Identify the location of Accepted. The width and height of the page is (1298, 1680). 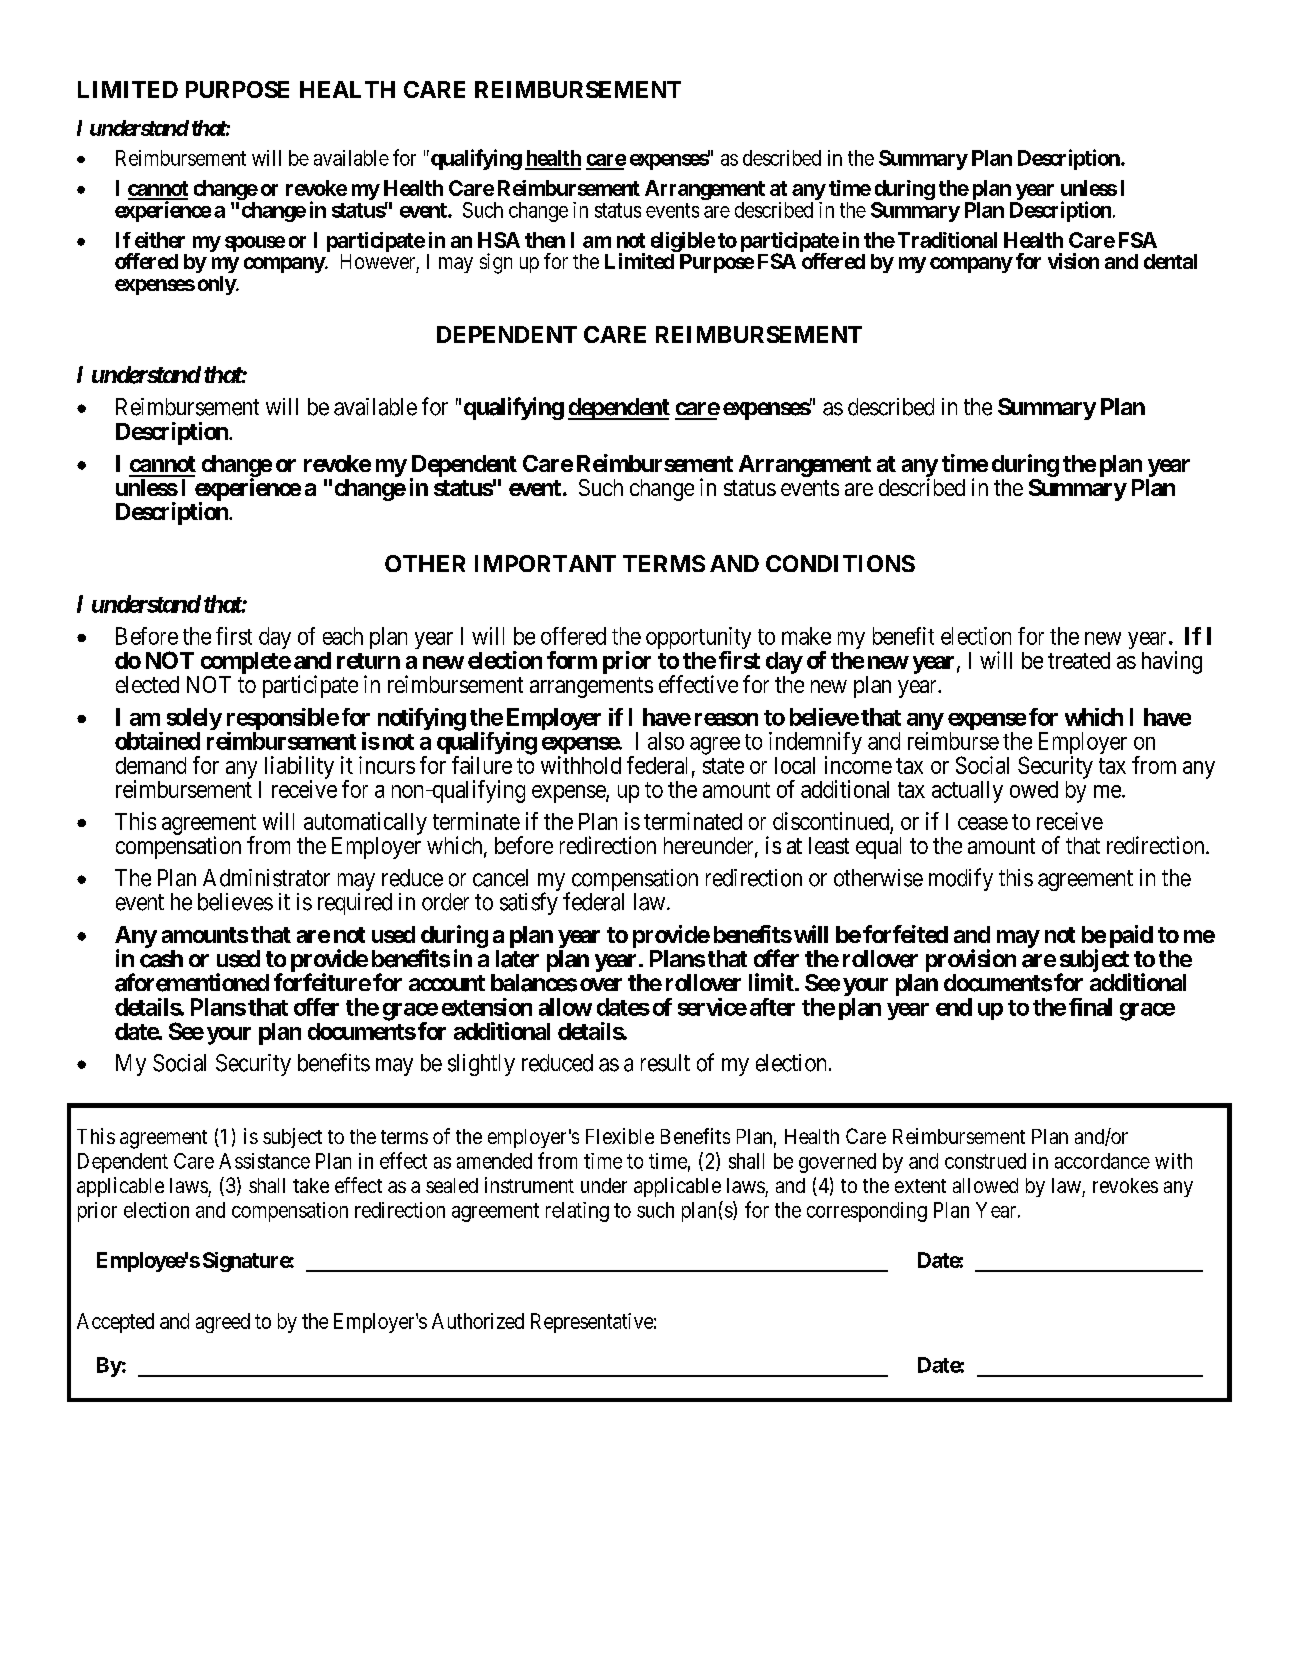
(115, 1323).
